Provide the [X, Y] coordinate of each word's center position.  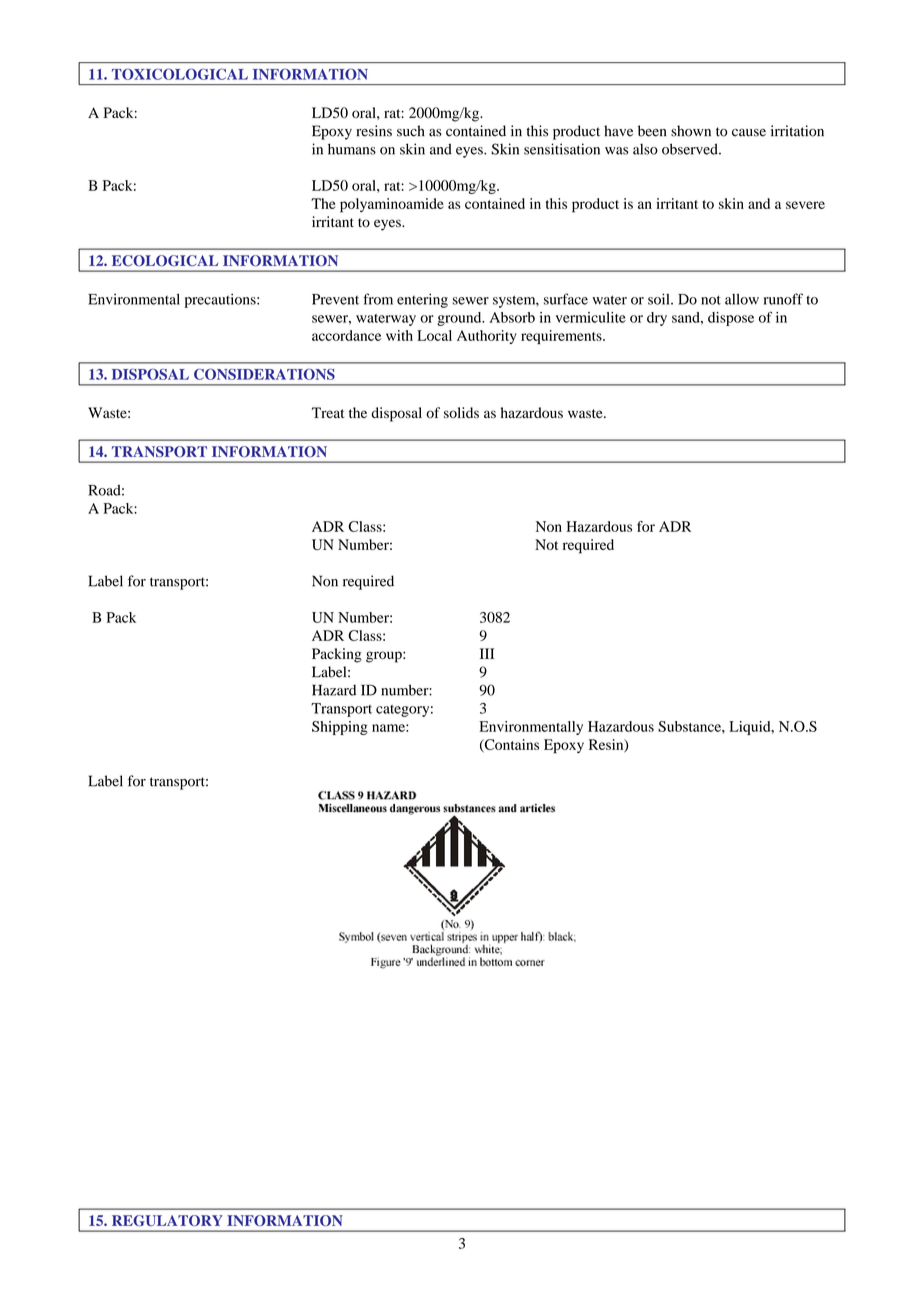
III [487, 653]
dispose [731, 319]
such [411, 131]
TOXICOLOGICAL [180, 74]
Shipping [340, 728]
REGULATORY [167, 1220]
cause [749, 133]
